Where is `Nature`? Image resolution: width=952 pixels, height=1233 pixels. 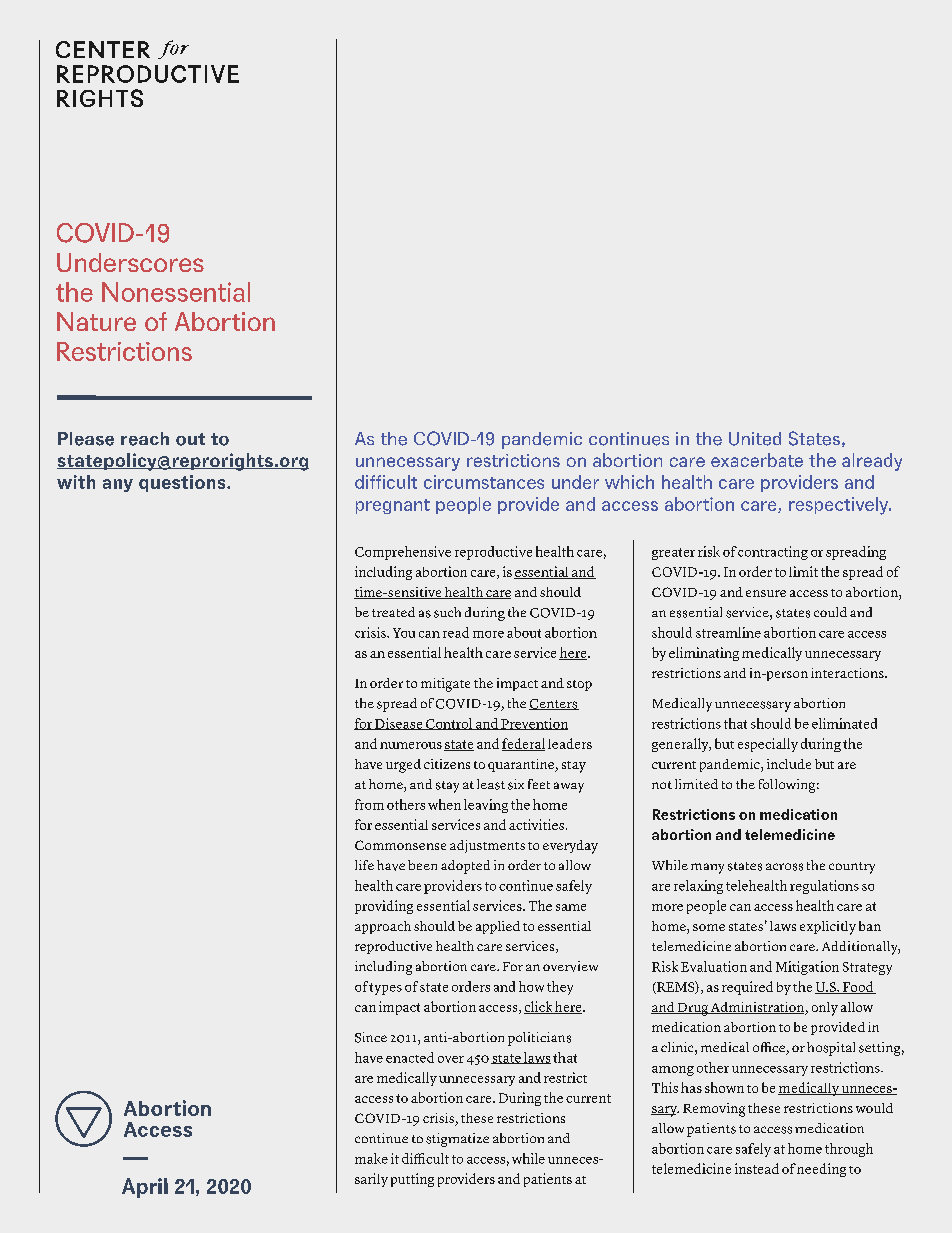
Nature is located at coordinates (96, 321).
